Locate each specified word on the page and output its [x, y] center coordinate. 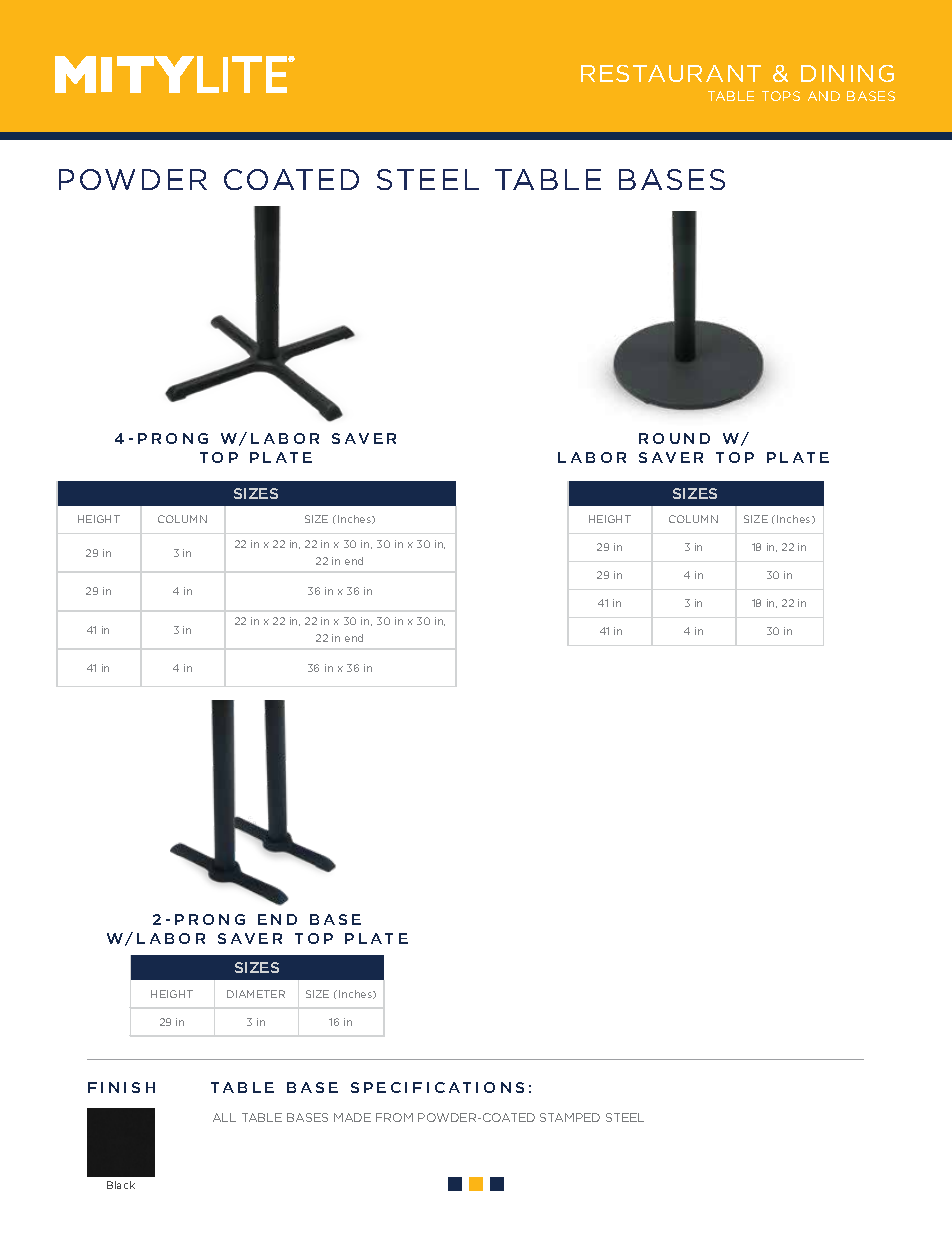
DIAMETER [256, 994]
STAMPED [570, 1117]
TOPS [781, 96]
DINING [847, 73]
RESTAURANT [671, 73]
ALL [224, 1117]
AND [824, 96]
